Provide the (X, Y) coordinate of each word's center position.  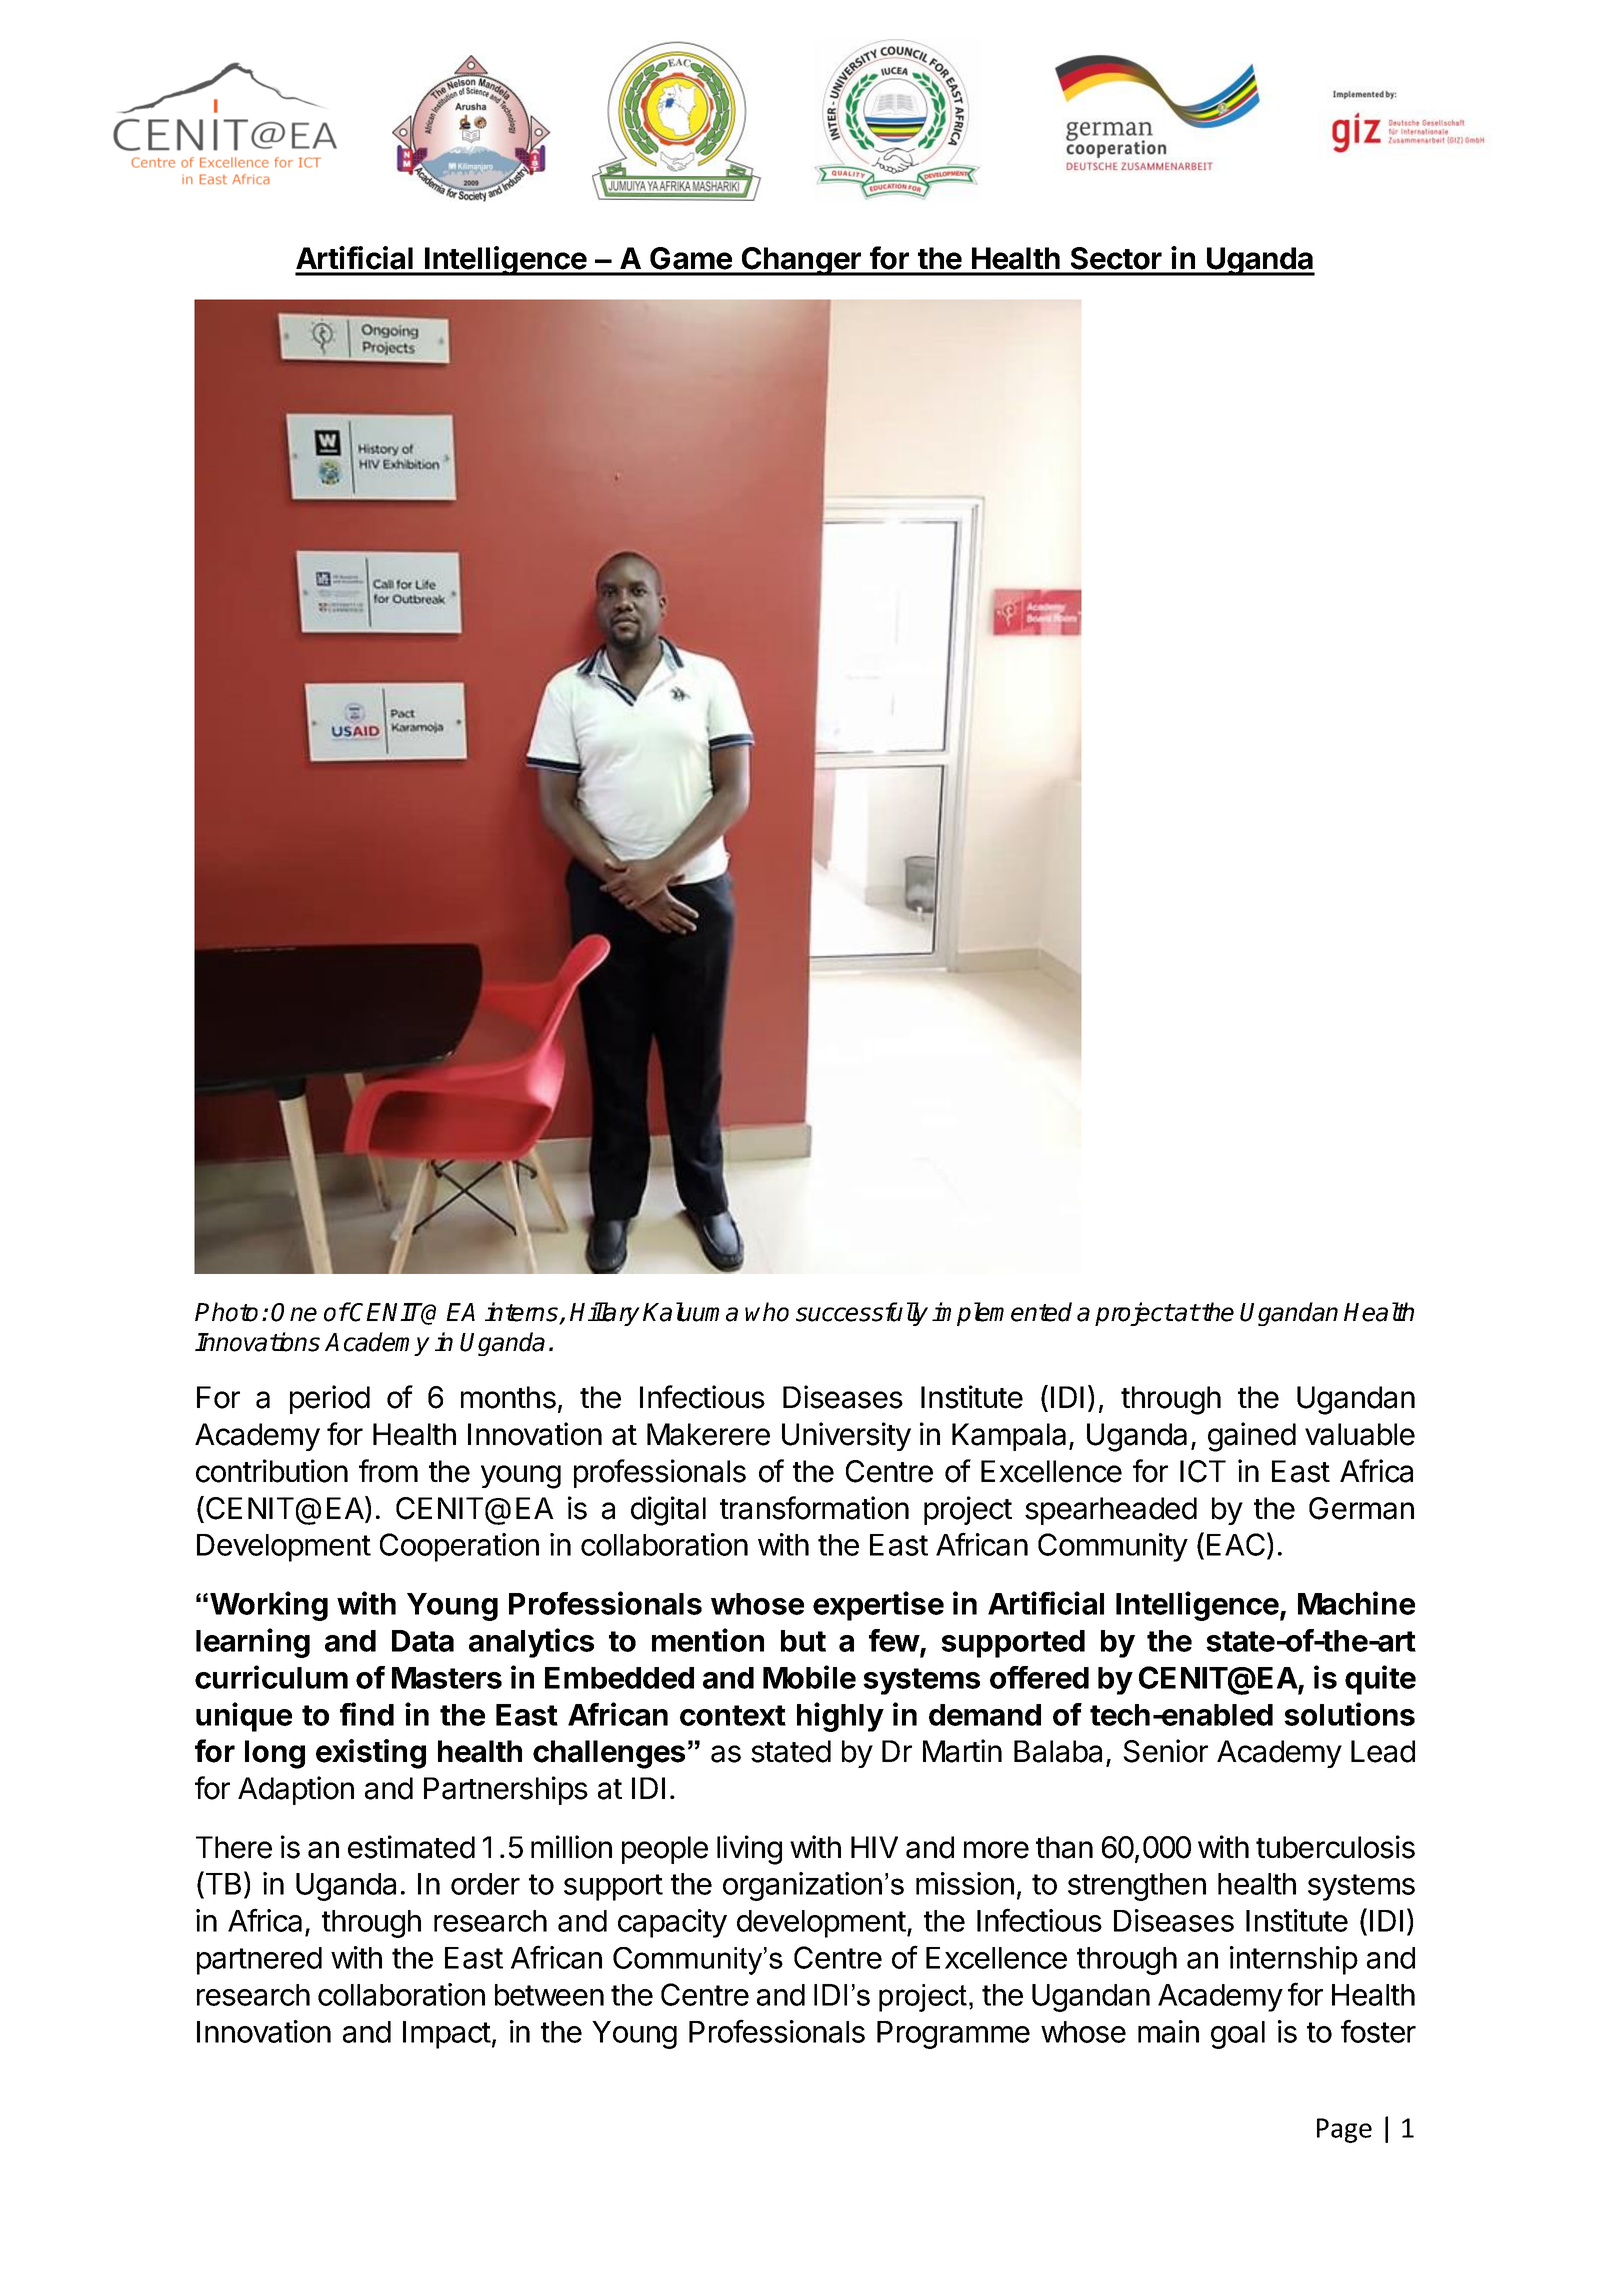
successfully (862, 1314)
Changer (801, 261)
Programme (953, 2035)
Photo (226, 1312)
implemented (1002, 1314)
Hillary (605, 1314)
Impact (447, 2035)
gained (1252, 1437)
